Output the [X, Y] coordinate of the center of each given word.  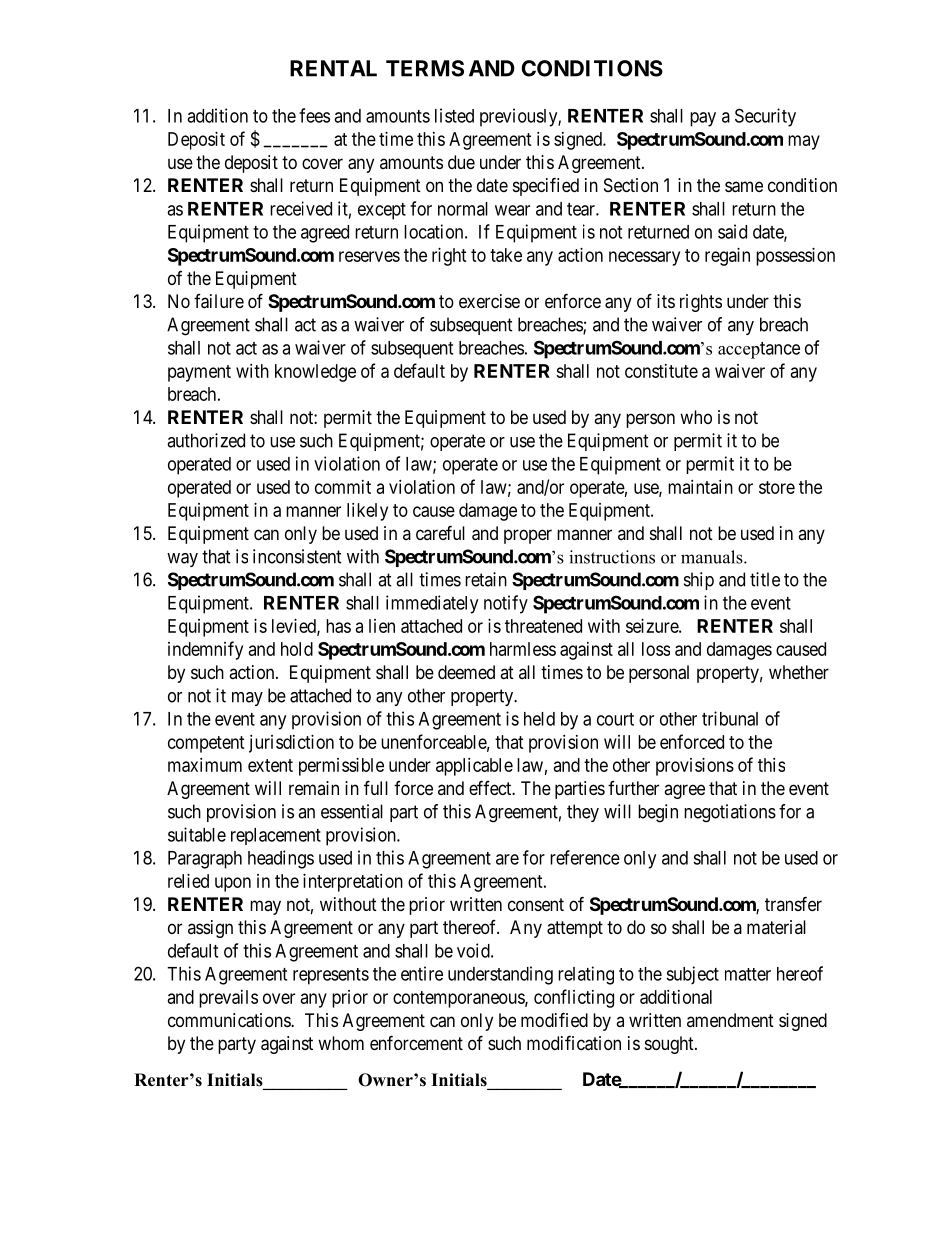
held [539, 719]
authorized [206, 440]
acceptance [759, 350]
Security [765, 117]
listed [454, 115]
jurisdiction [291, 744]
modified [554, 1019]
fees [314, 115]
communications [230, 1020]
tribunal [730, 718]
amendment [730, 1020]
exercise [489, 301]
